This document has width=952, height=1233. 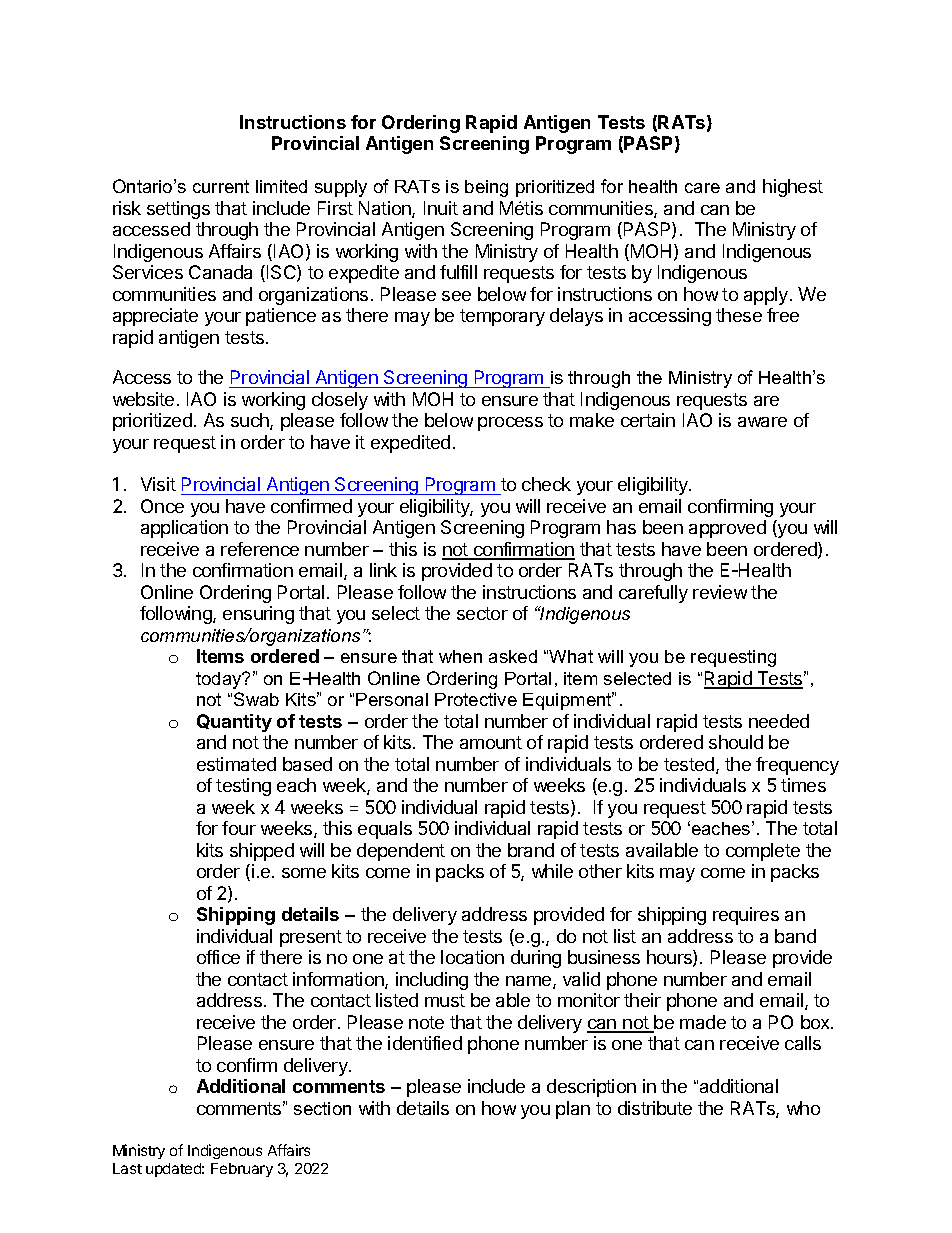 What do you see at coordinates (178, 210) in the document?
I see `settings` at bounding box center [178, 210].
